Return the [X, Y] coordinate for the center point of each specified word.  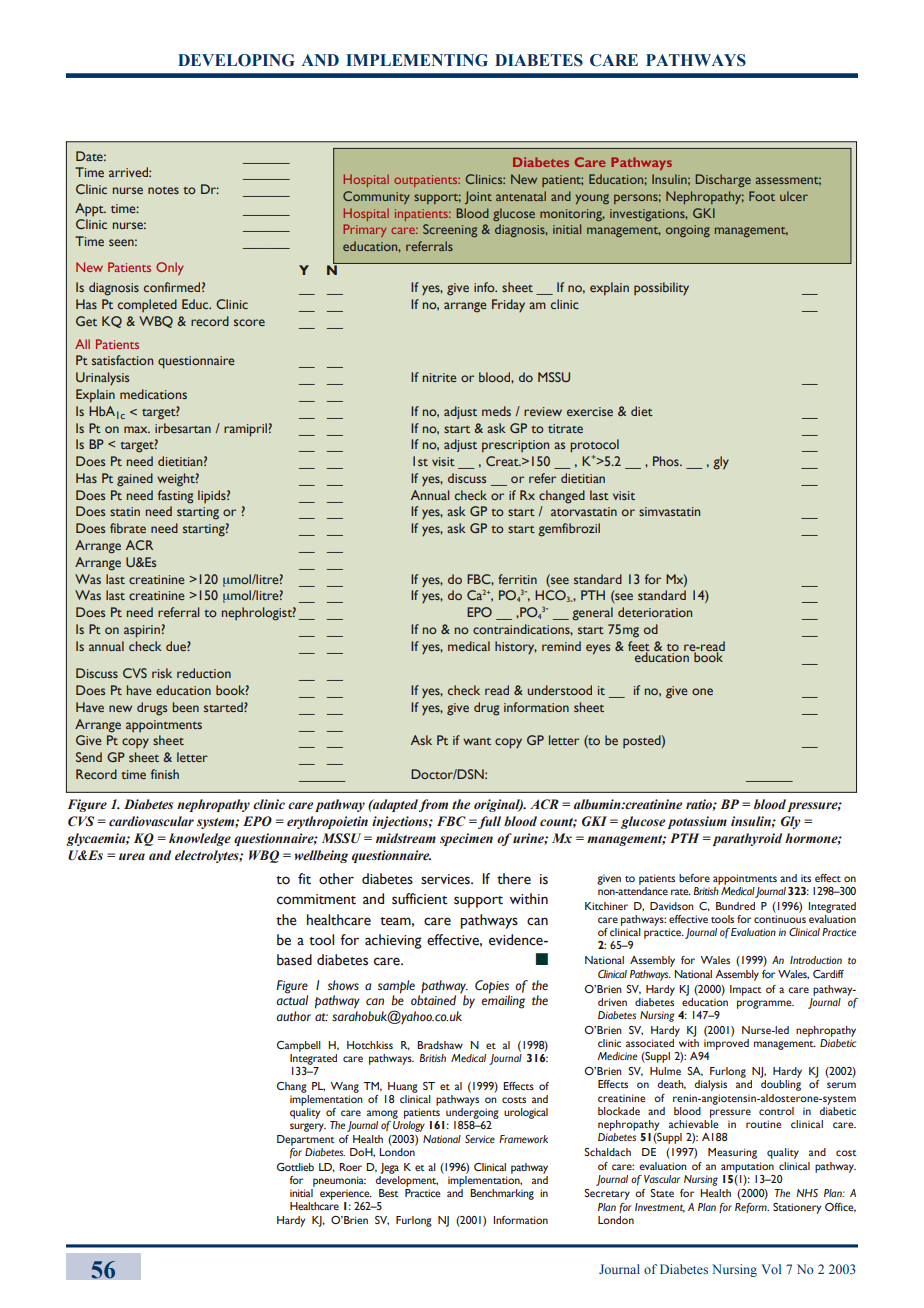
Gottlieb [295, 1167]
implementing [417, 60]
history [516, 647]
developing [236, 60]
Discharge [723, 180]
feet [639, 647]
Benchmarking [502, 1194]
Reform [752, 1208]
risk [162, 673]
